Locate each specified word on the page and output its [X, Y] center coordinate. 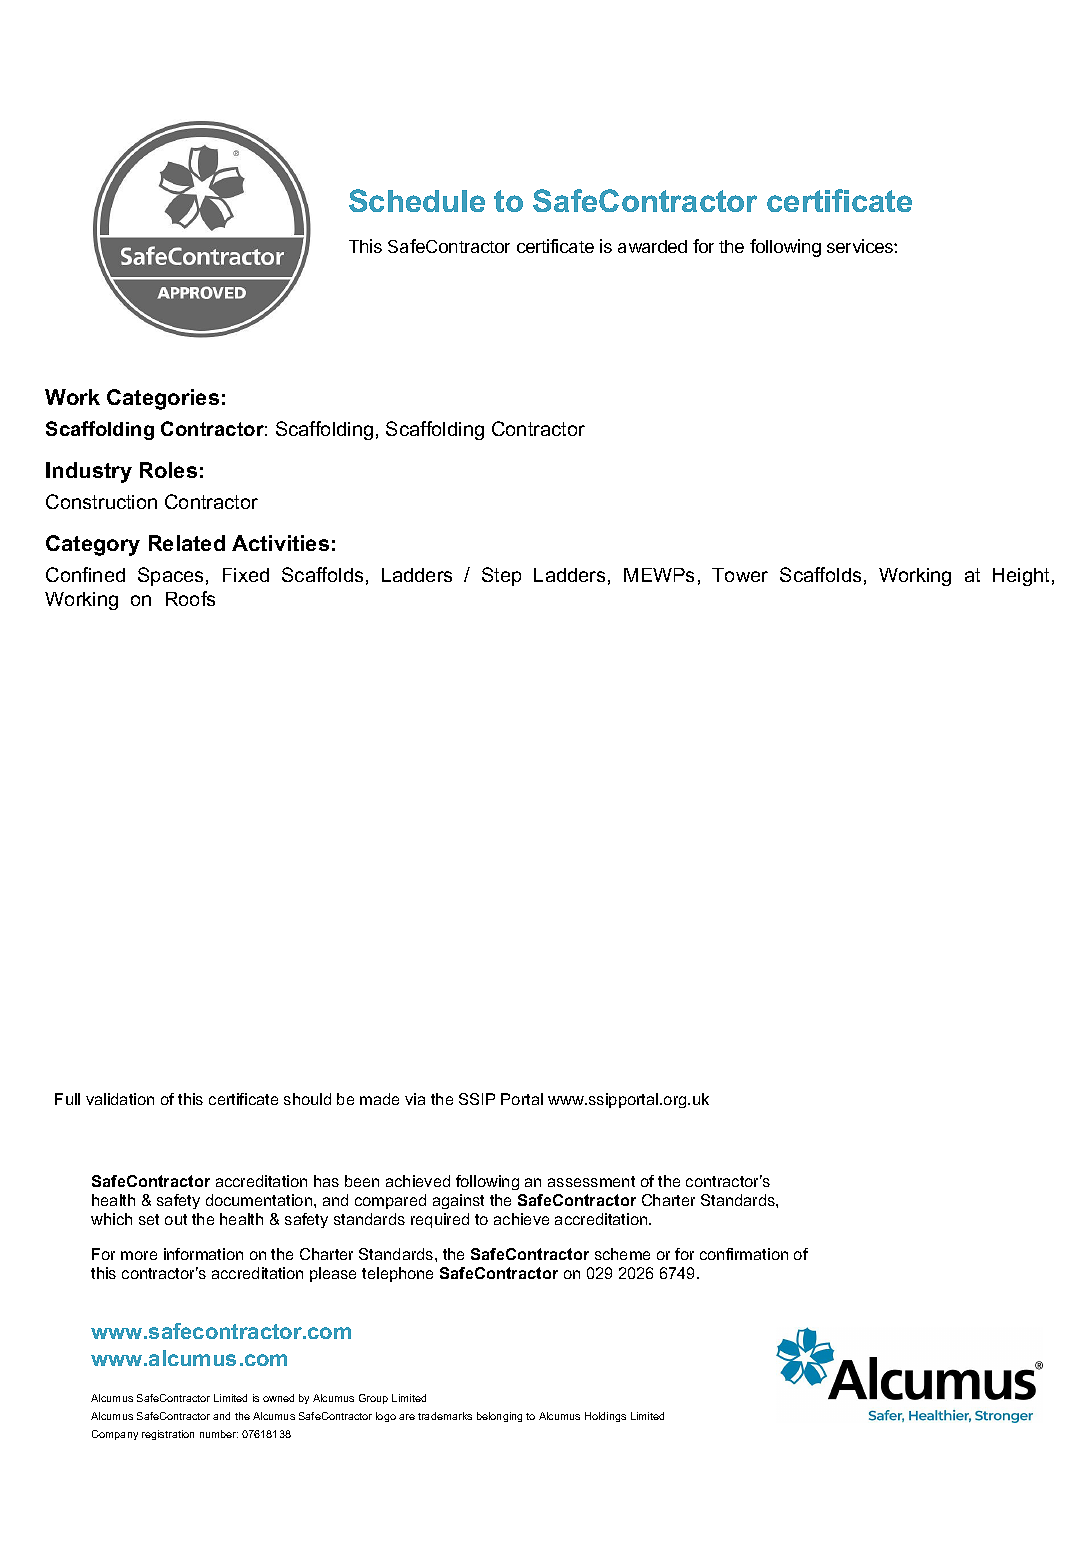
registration [168, 1435]
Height [1021, 577]
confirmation [744, 1254]
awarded [652, 246]
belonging [499, 1417]
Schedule [417, 200]
